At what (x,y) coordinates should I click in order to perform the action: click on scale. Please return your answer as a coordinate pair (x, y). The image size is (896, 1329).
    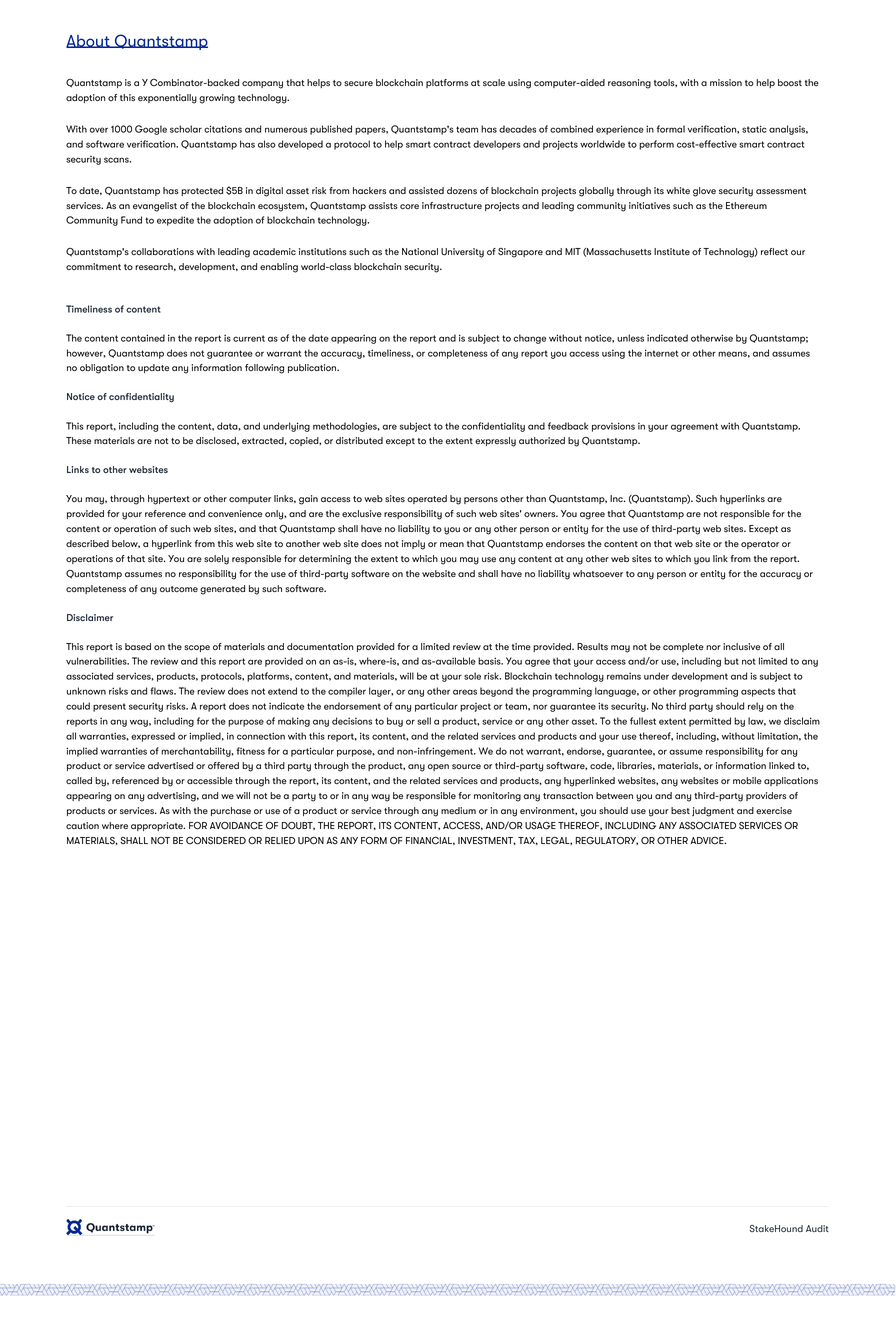
    Looking at the image, I should click on (494, 82).
